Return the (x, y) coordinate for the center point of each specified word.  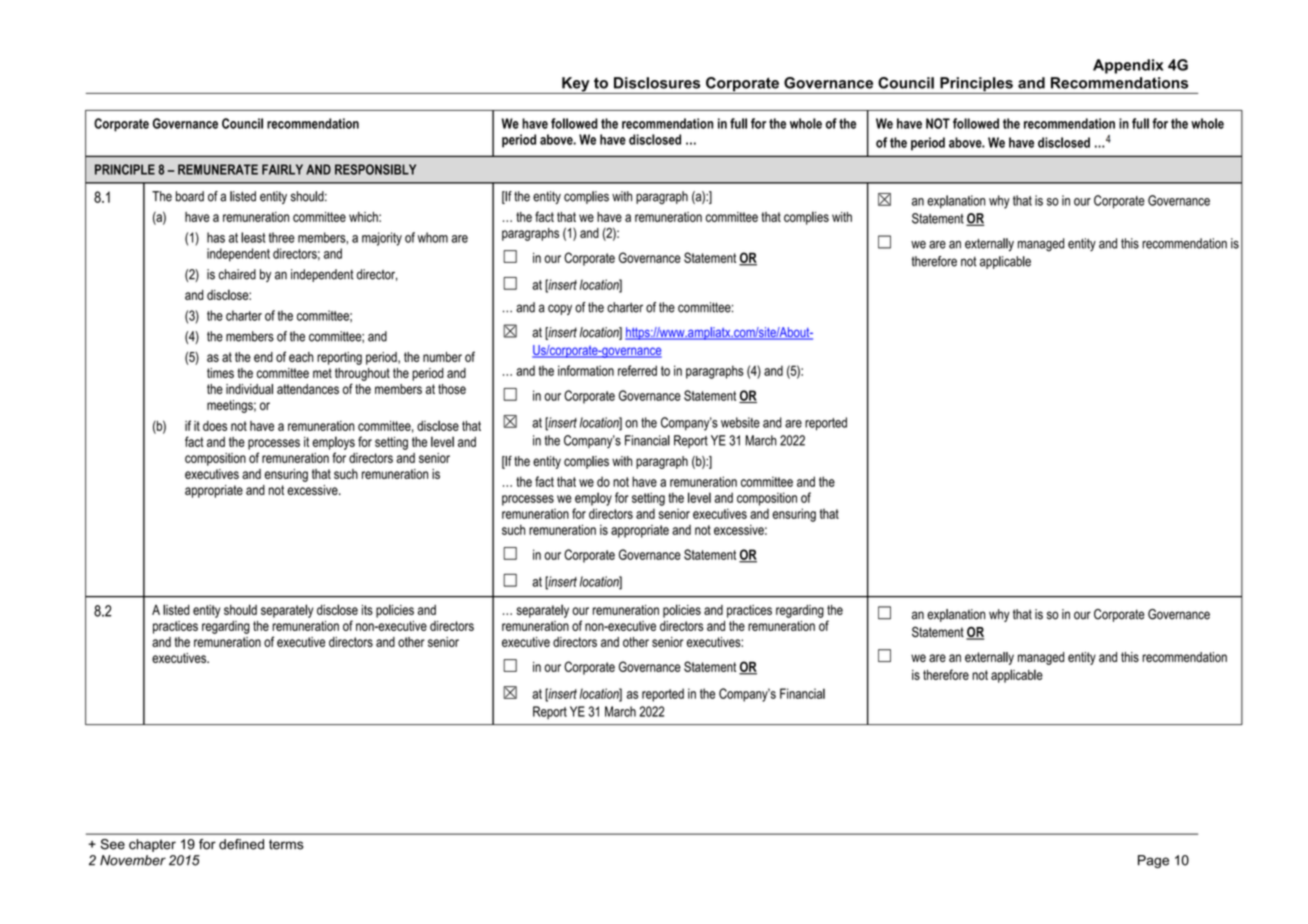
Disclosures (657, 83)
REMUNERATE (218, 169)
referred (637, 370)
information (586, 370)
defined (241, 844)
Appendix (1128, 66)
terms (286, 844)
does (215, 426)
